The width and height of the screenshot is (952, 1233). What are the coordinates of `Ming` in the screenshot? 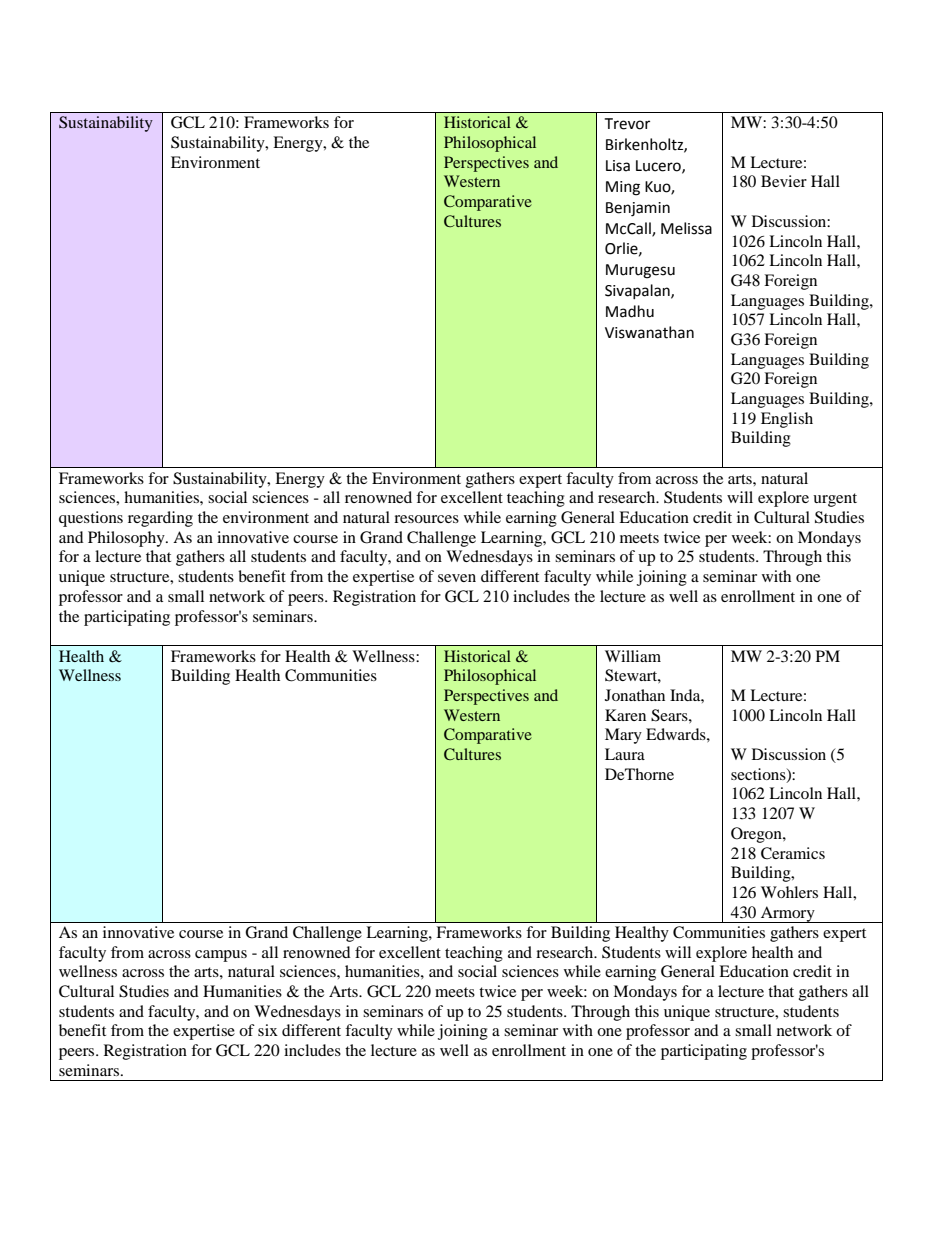 It's located at (623, 188).
